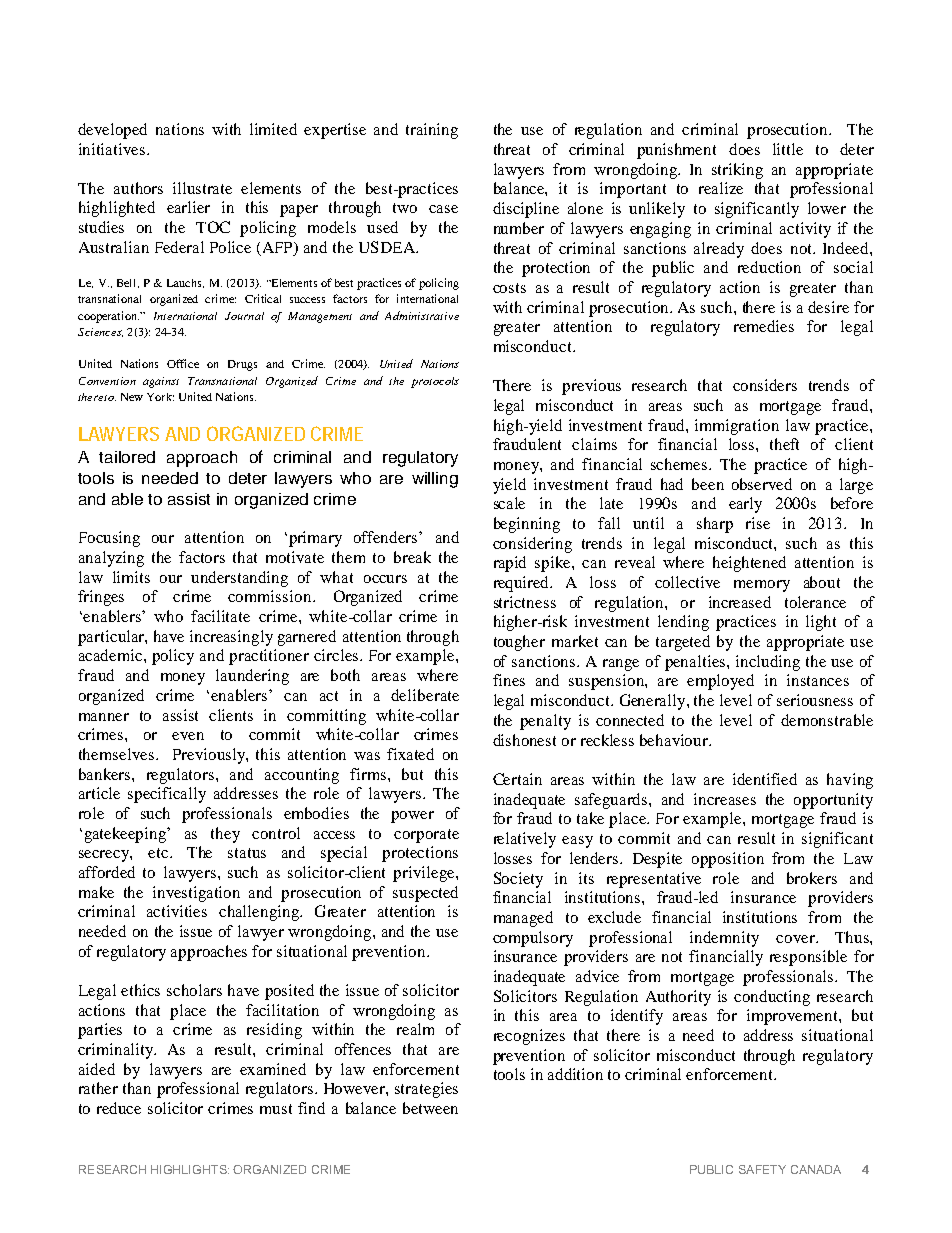 Image resolution: width=952 pixels, height=1233 pixels. What do you see at coordinates (202, 188) in the screenshot?
I see `illustrate` at bounding box center [202, 188].
